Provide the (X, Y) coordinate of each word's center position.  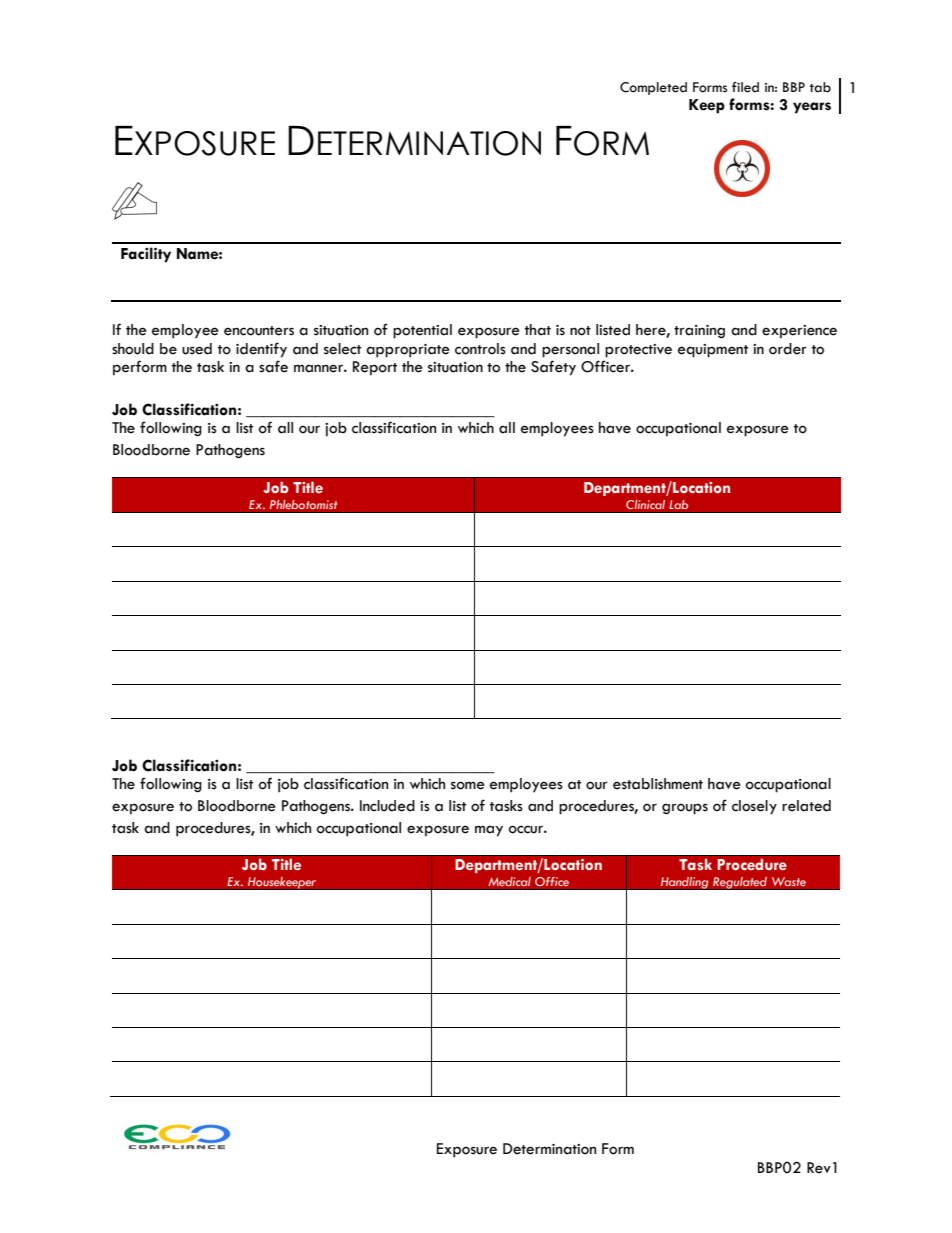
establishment (658, 784)
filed (745, 87)
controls (480, 349)
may (489, 831)
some (468, 785)
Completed (653, 88)
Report (375, 368)
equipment (713, 351)
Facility (146, 255)
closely (754, 807)
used (197, 349)
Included (387, 806)
